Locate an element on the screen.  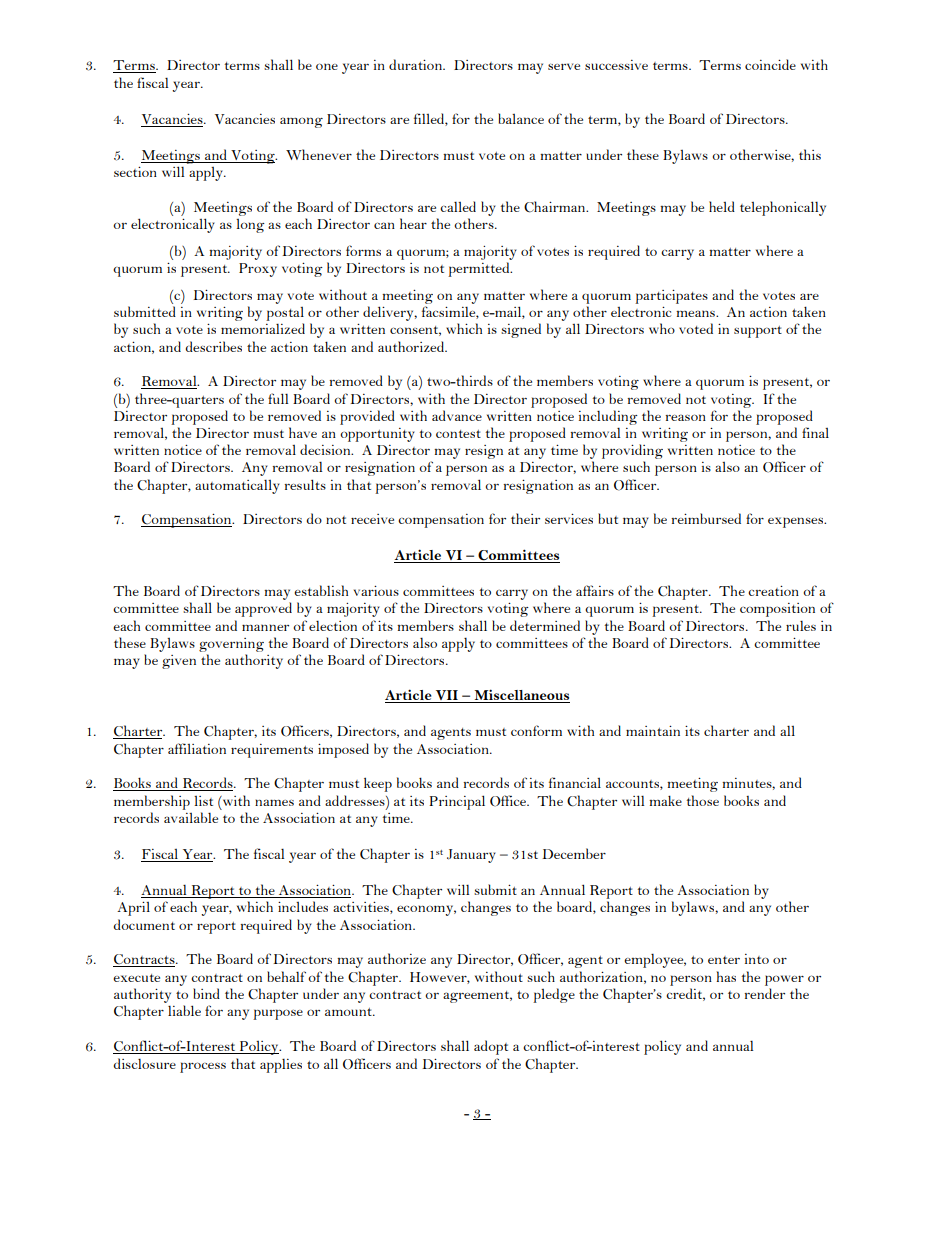
Principal is located at coordinates (457, 802).
